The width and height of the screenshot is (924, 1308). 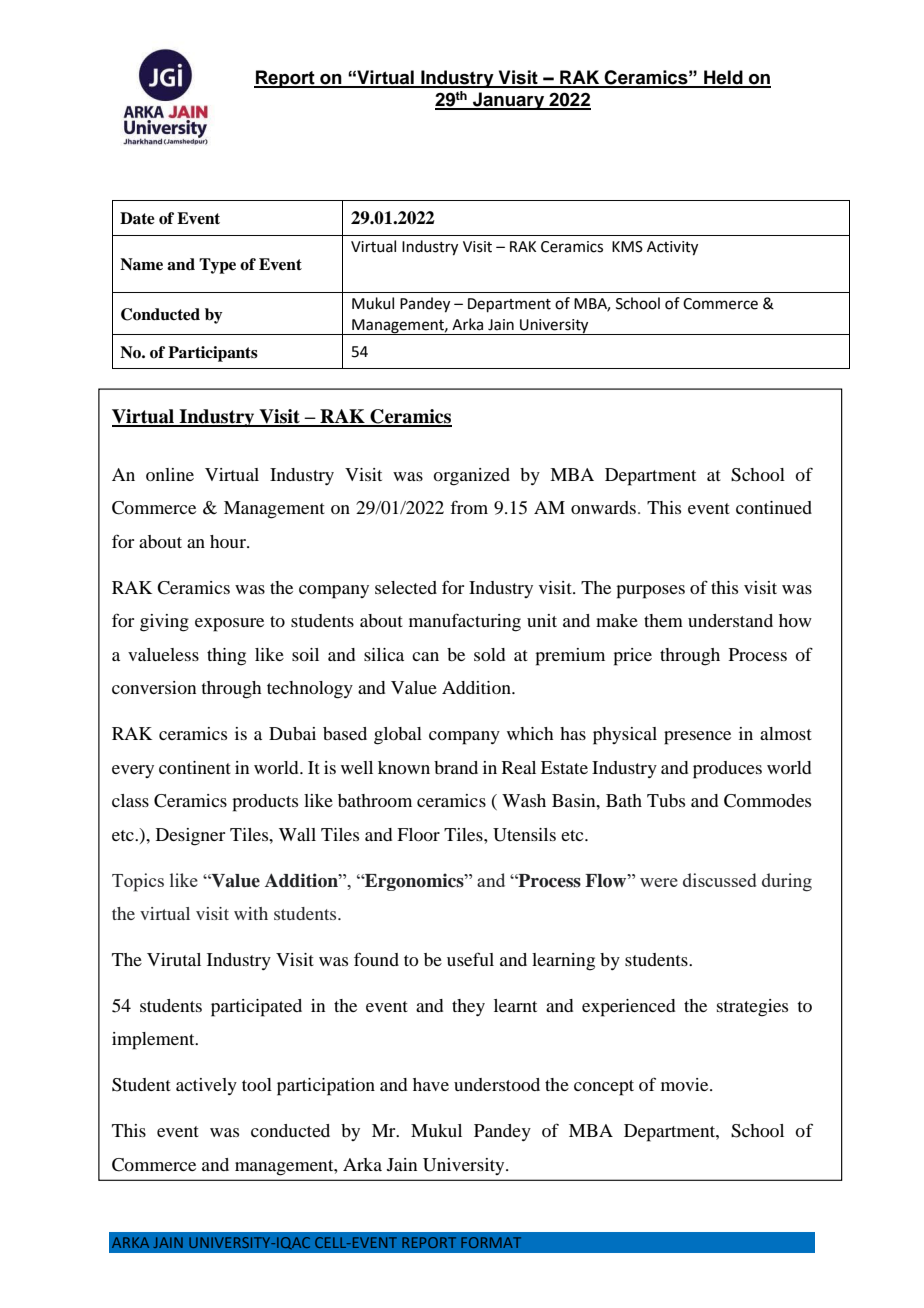 I want to click on discussed, so click(x=720, y=880).
